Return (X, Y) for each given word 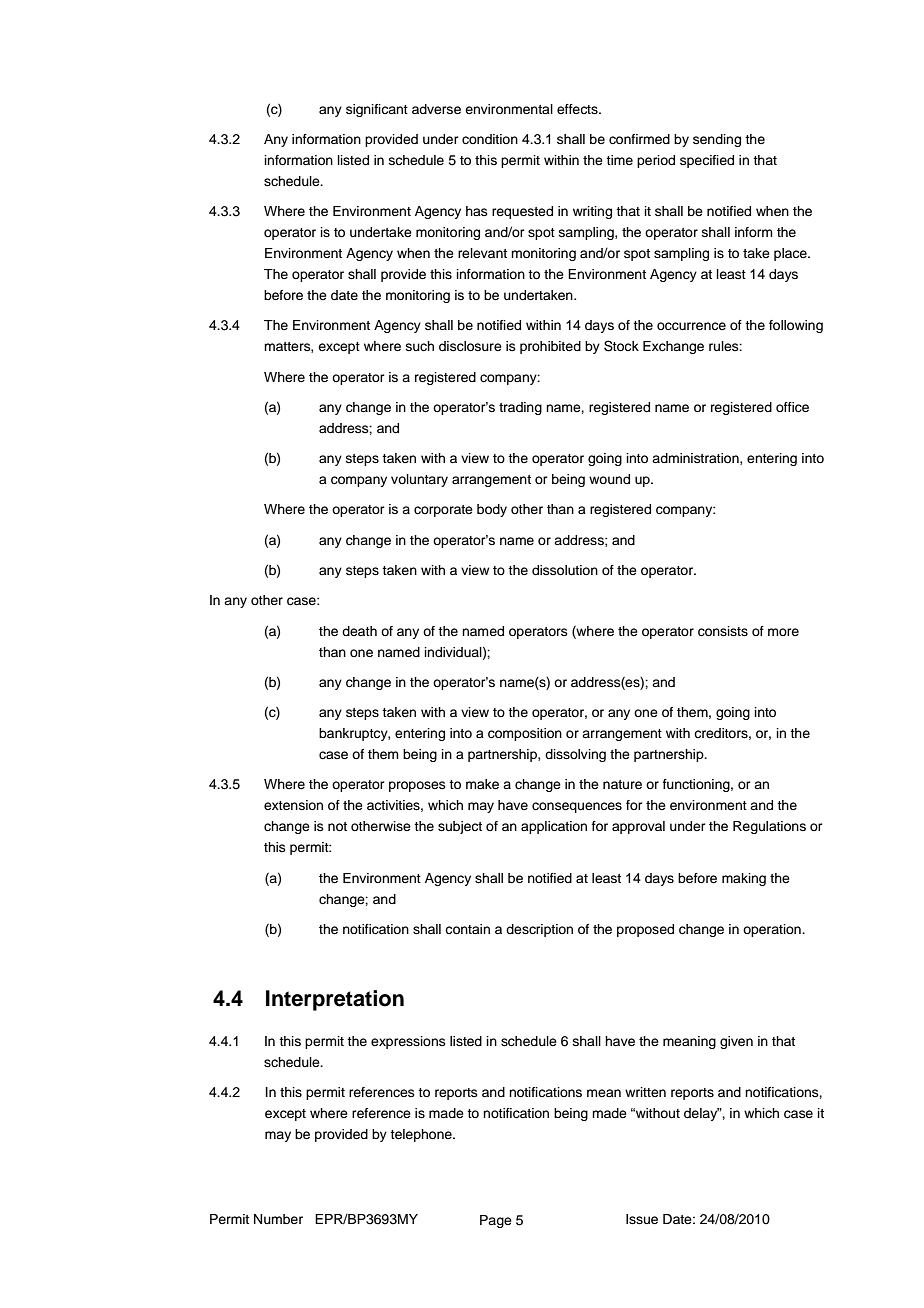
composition (525, 734)
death (359, 631)
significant (377, 110)
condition (490, 139)
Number (278, 1219)
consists (723, 631)
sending (717, 140)
